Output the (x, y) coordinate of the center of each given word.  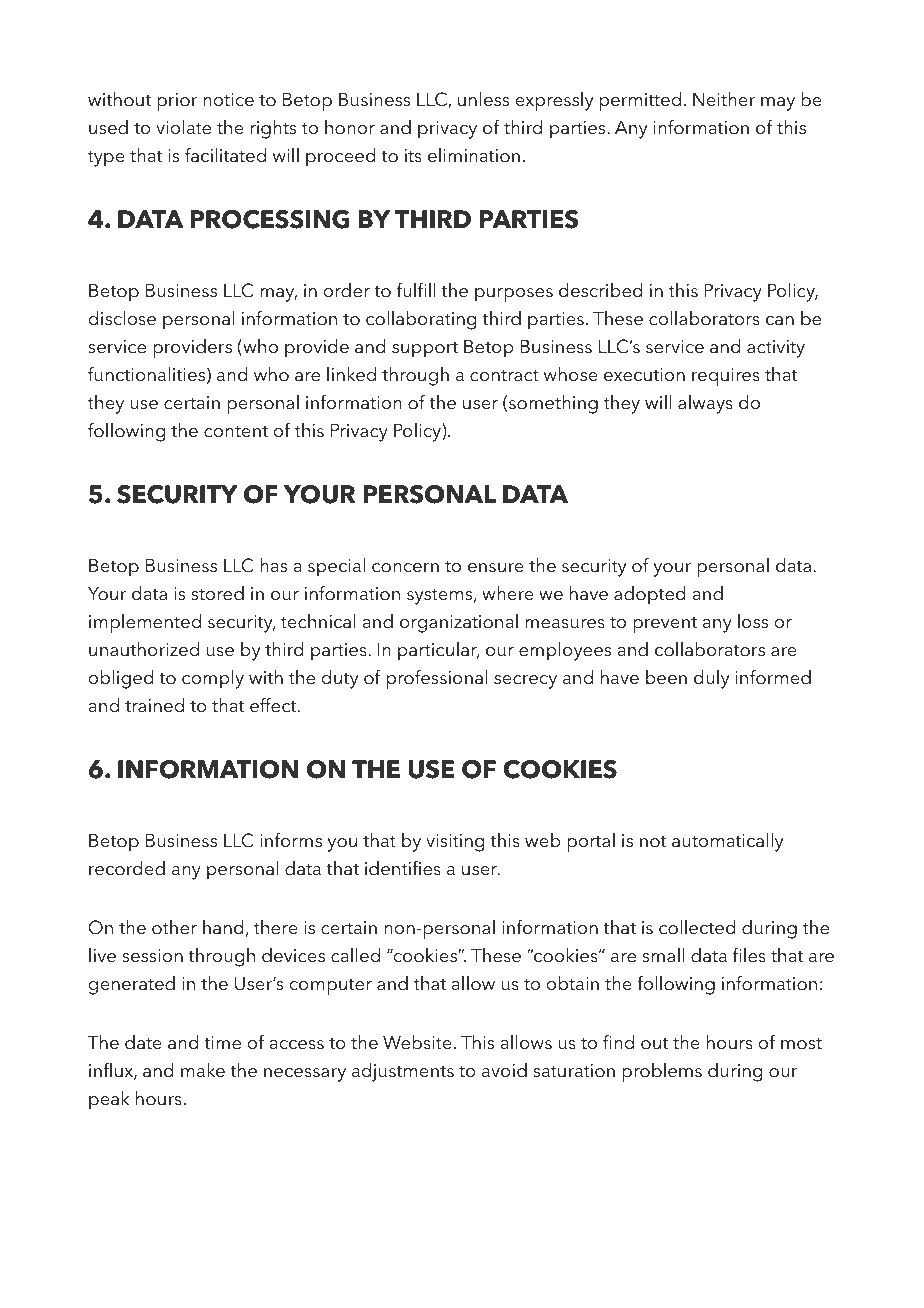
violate (183, 127)
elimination (474, 155)
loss (753, 621)
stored (217, 593)
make (203, 1070)
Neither (724, 99)
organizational (459, 623)
